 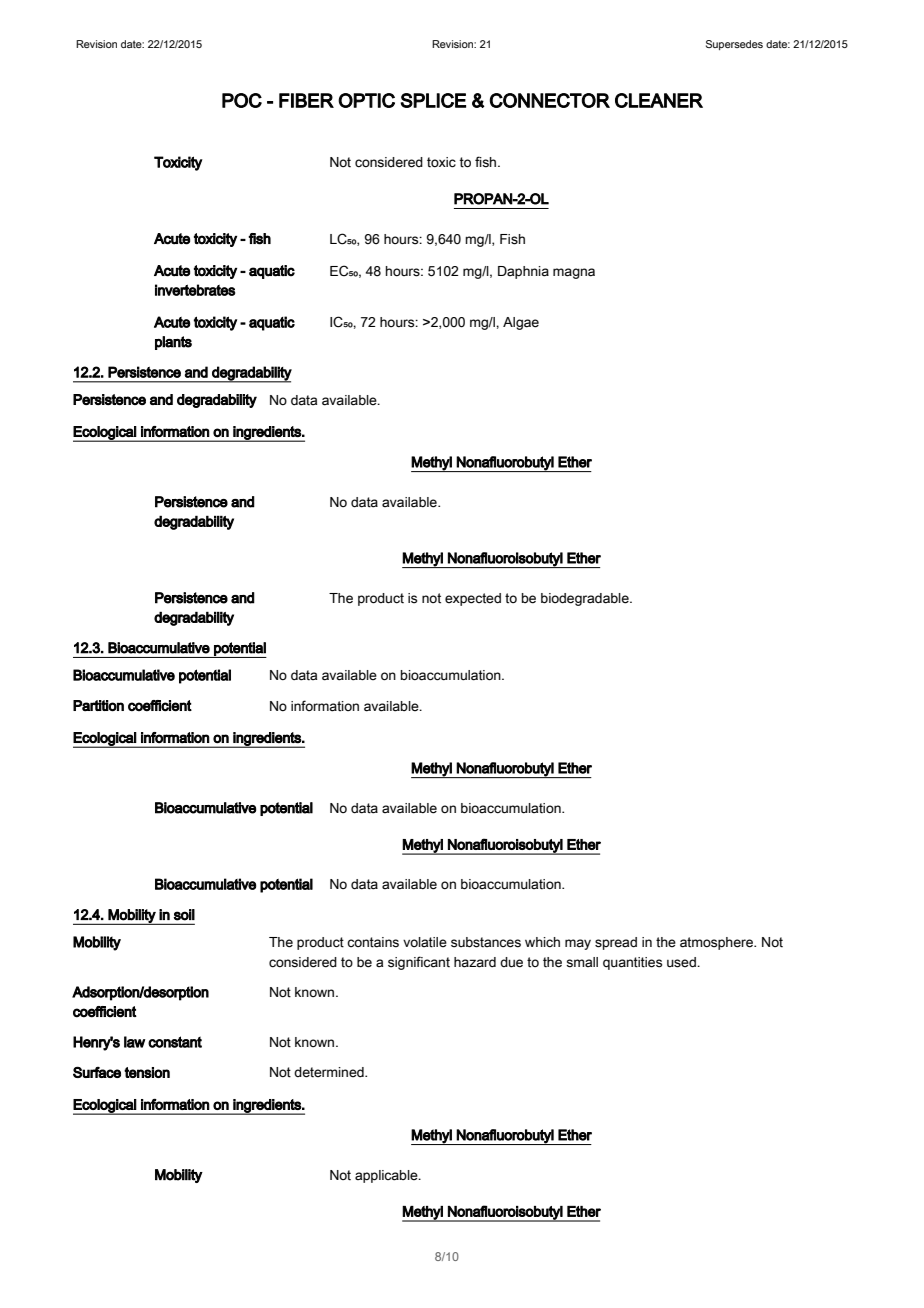 I want to click on POC, so click(x=242, y=100).
